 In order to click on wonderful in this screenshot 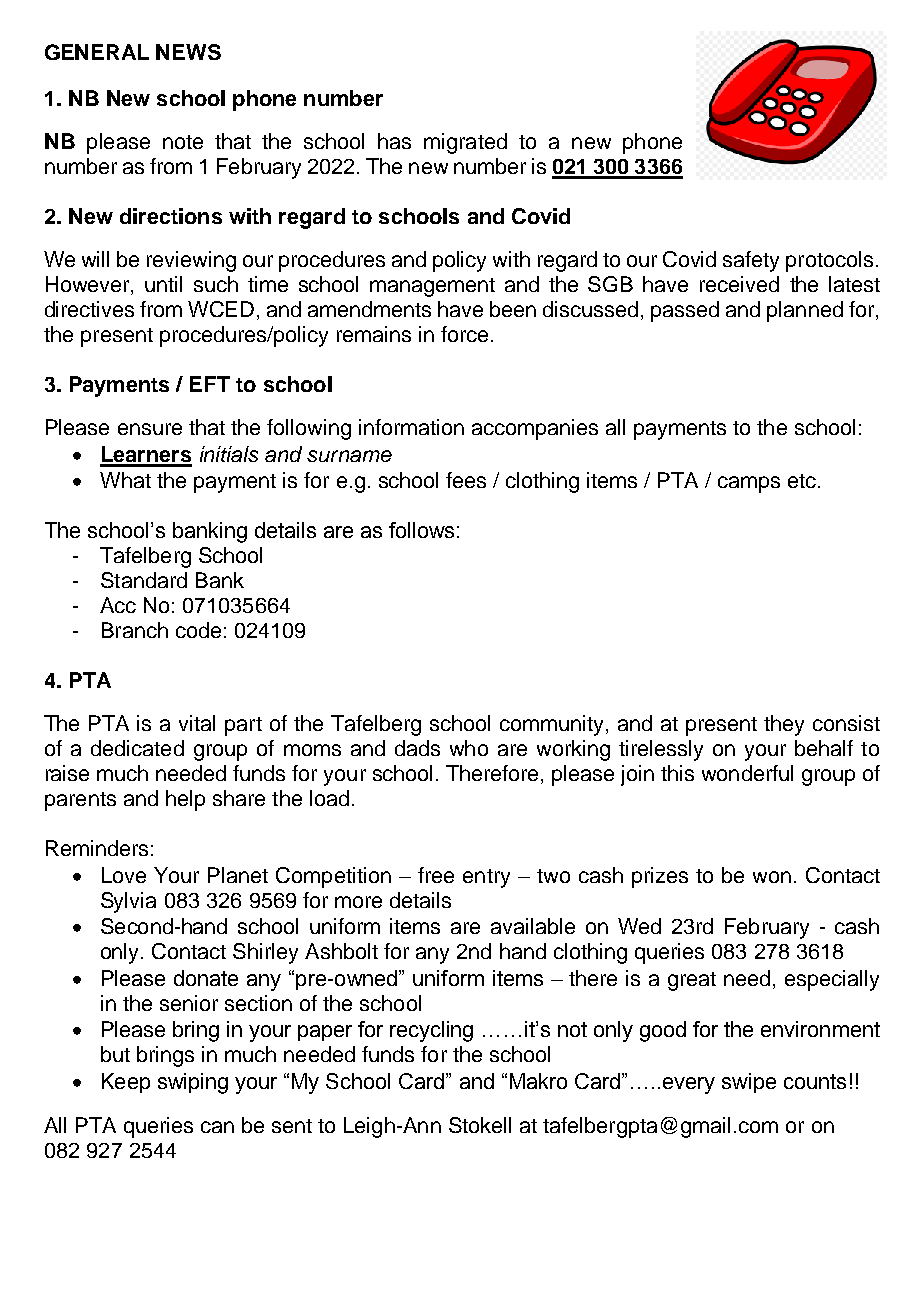, I will do `click(747, 773)`.
